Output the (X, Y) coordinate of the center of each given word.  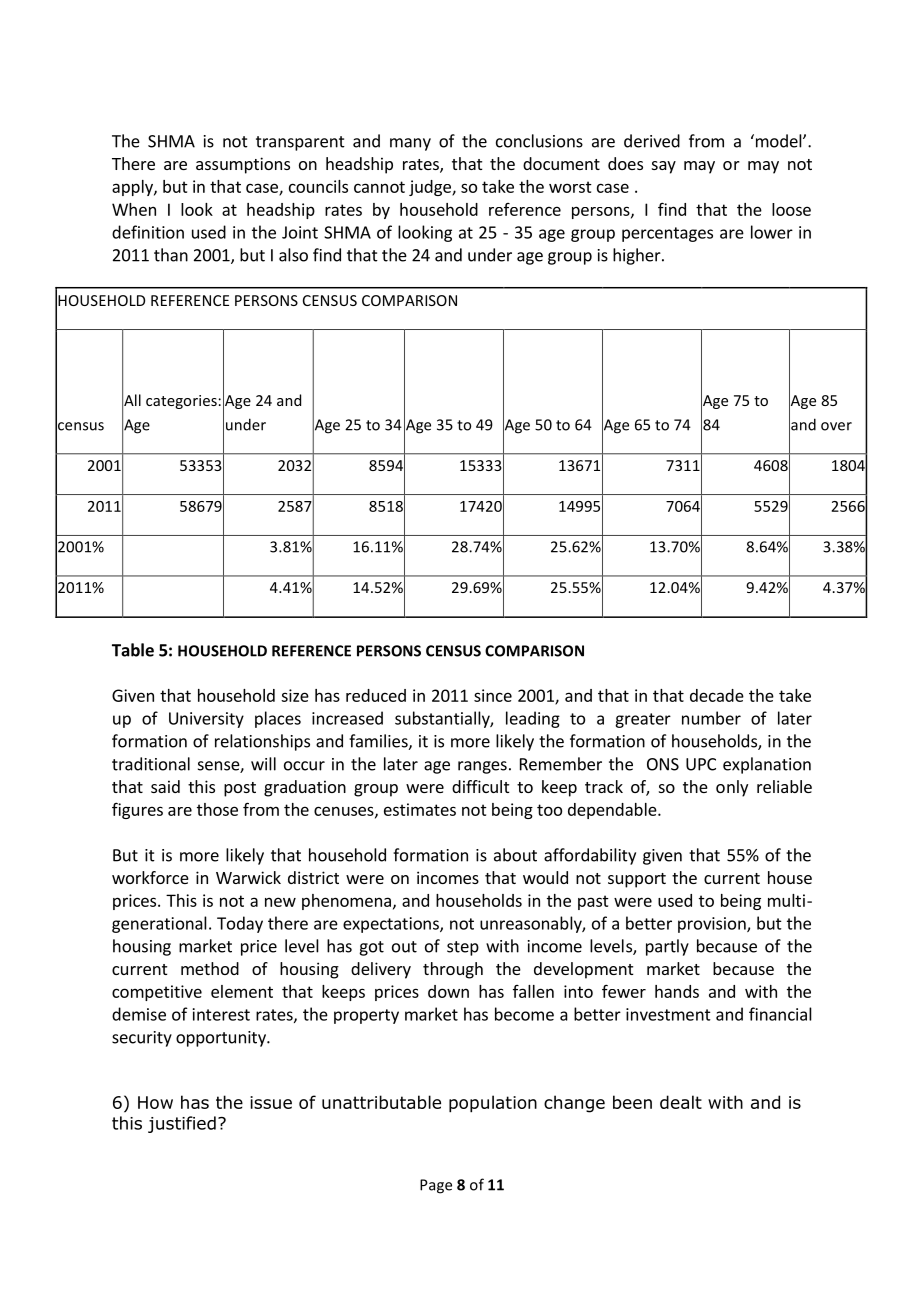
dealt (681, 1102)
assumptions (243, 165)
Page (436, 1186)
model (778, 141)
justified (182, 1124)
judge (431, 188)
